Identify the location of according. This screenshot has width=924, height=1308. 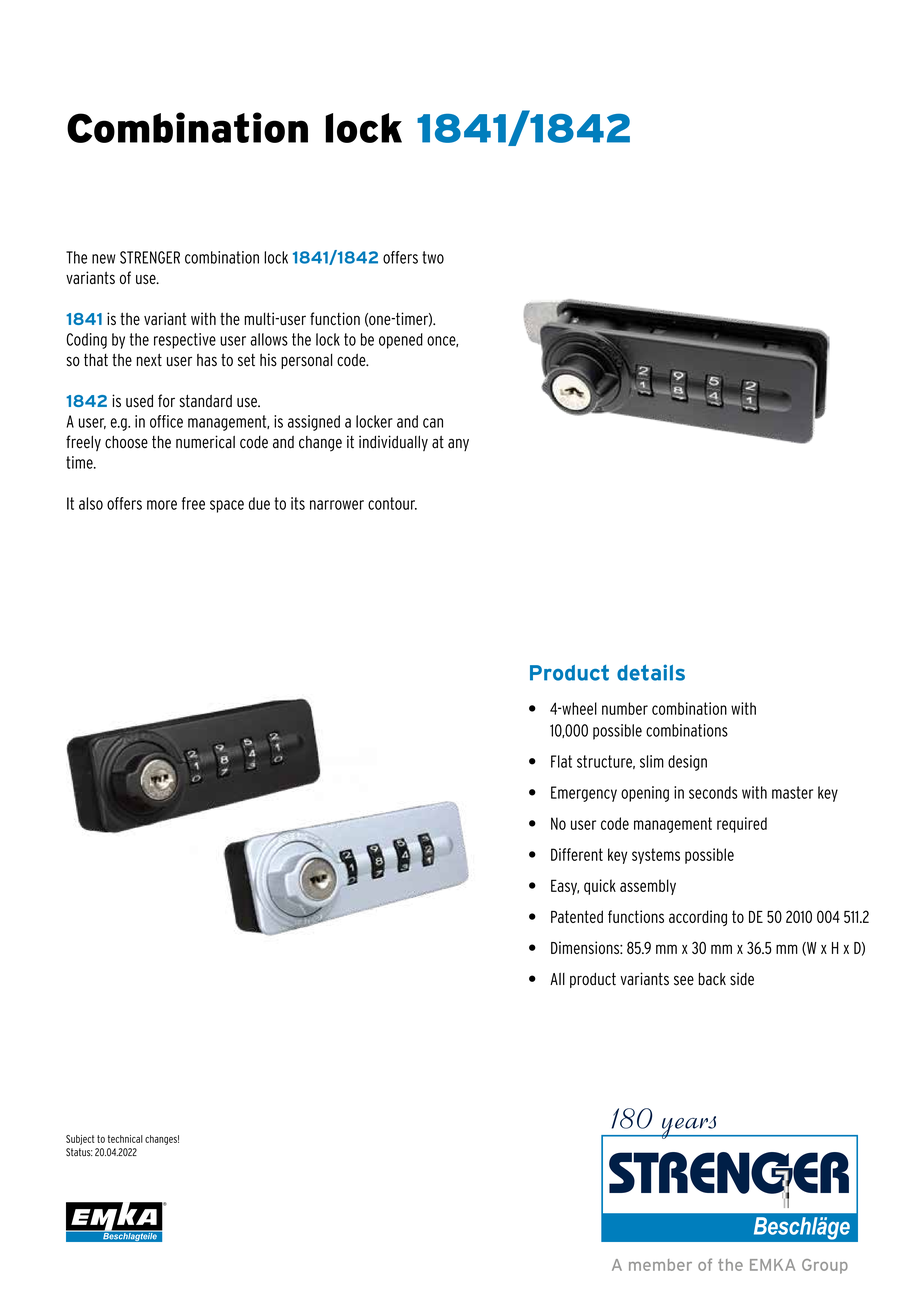
(698, 918).
